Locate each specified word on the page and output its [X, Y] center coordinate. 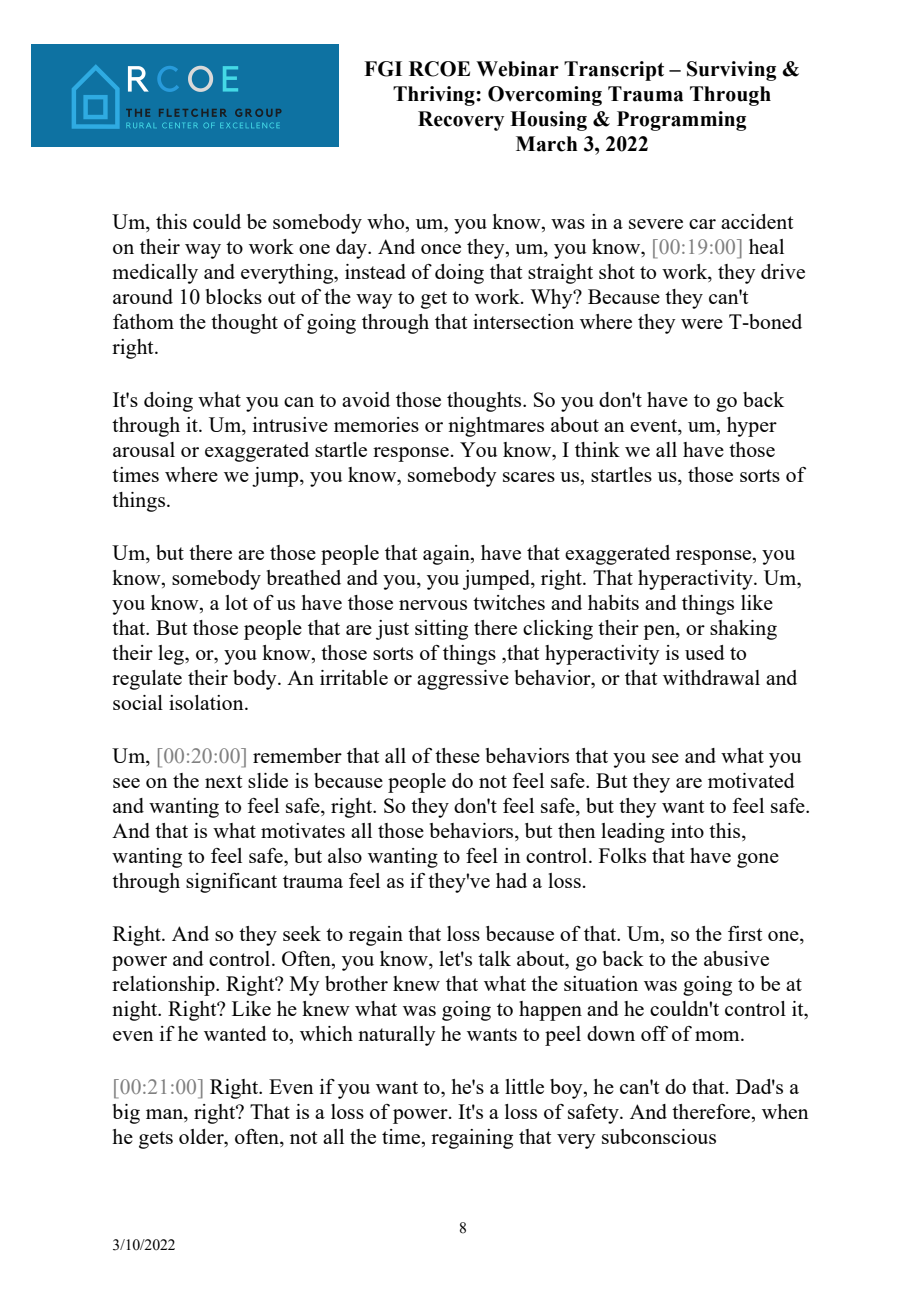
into [687, 830]
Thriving [435, 96]
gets [156, 1140]
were [702, 324]
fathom [143, 321]
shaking [743, 630]
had [511, 880]
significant [231, 883]
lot [236, 602]
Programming [681, 121]
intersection [523, 321]
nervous [433, 605]
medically [155, 274]
